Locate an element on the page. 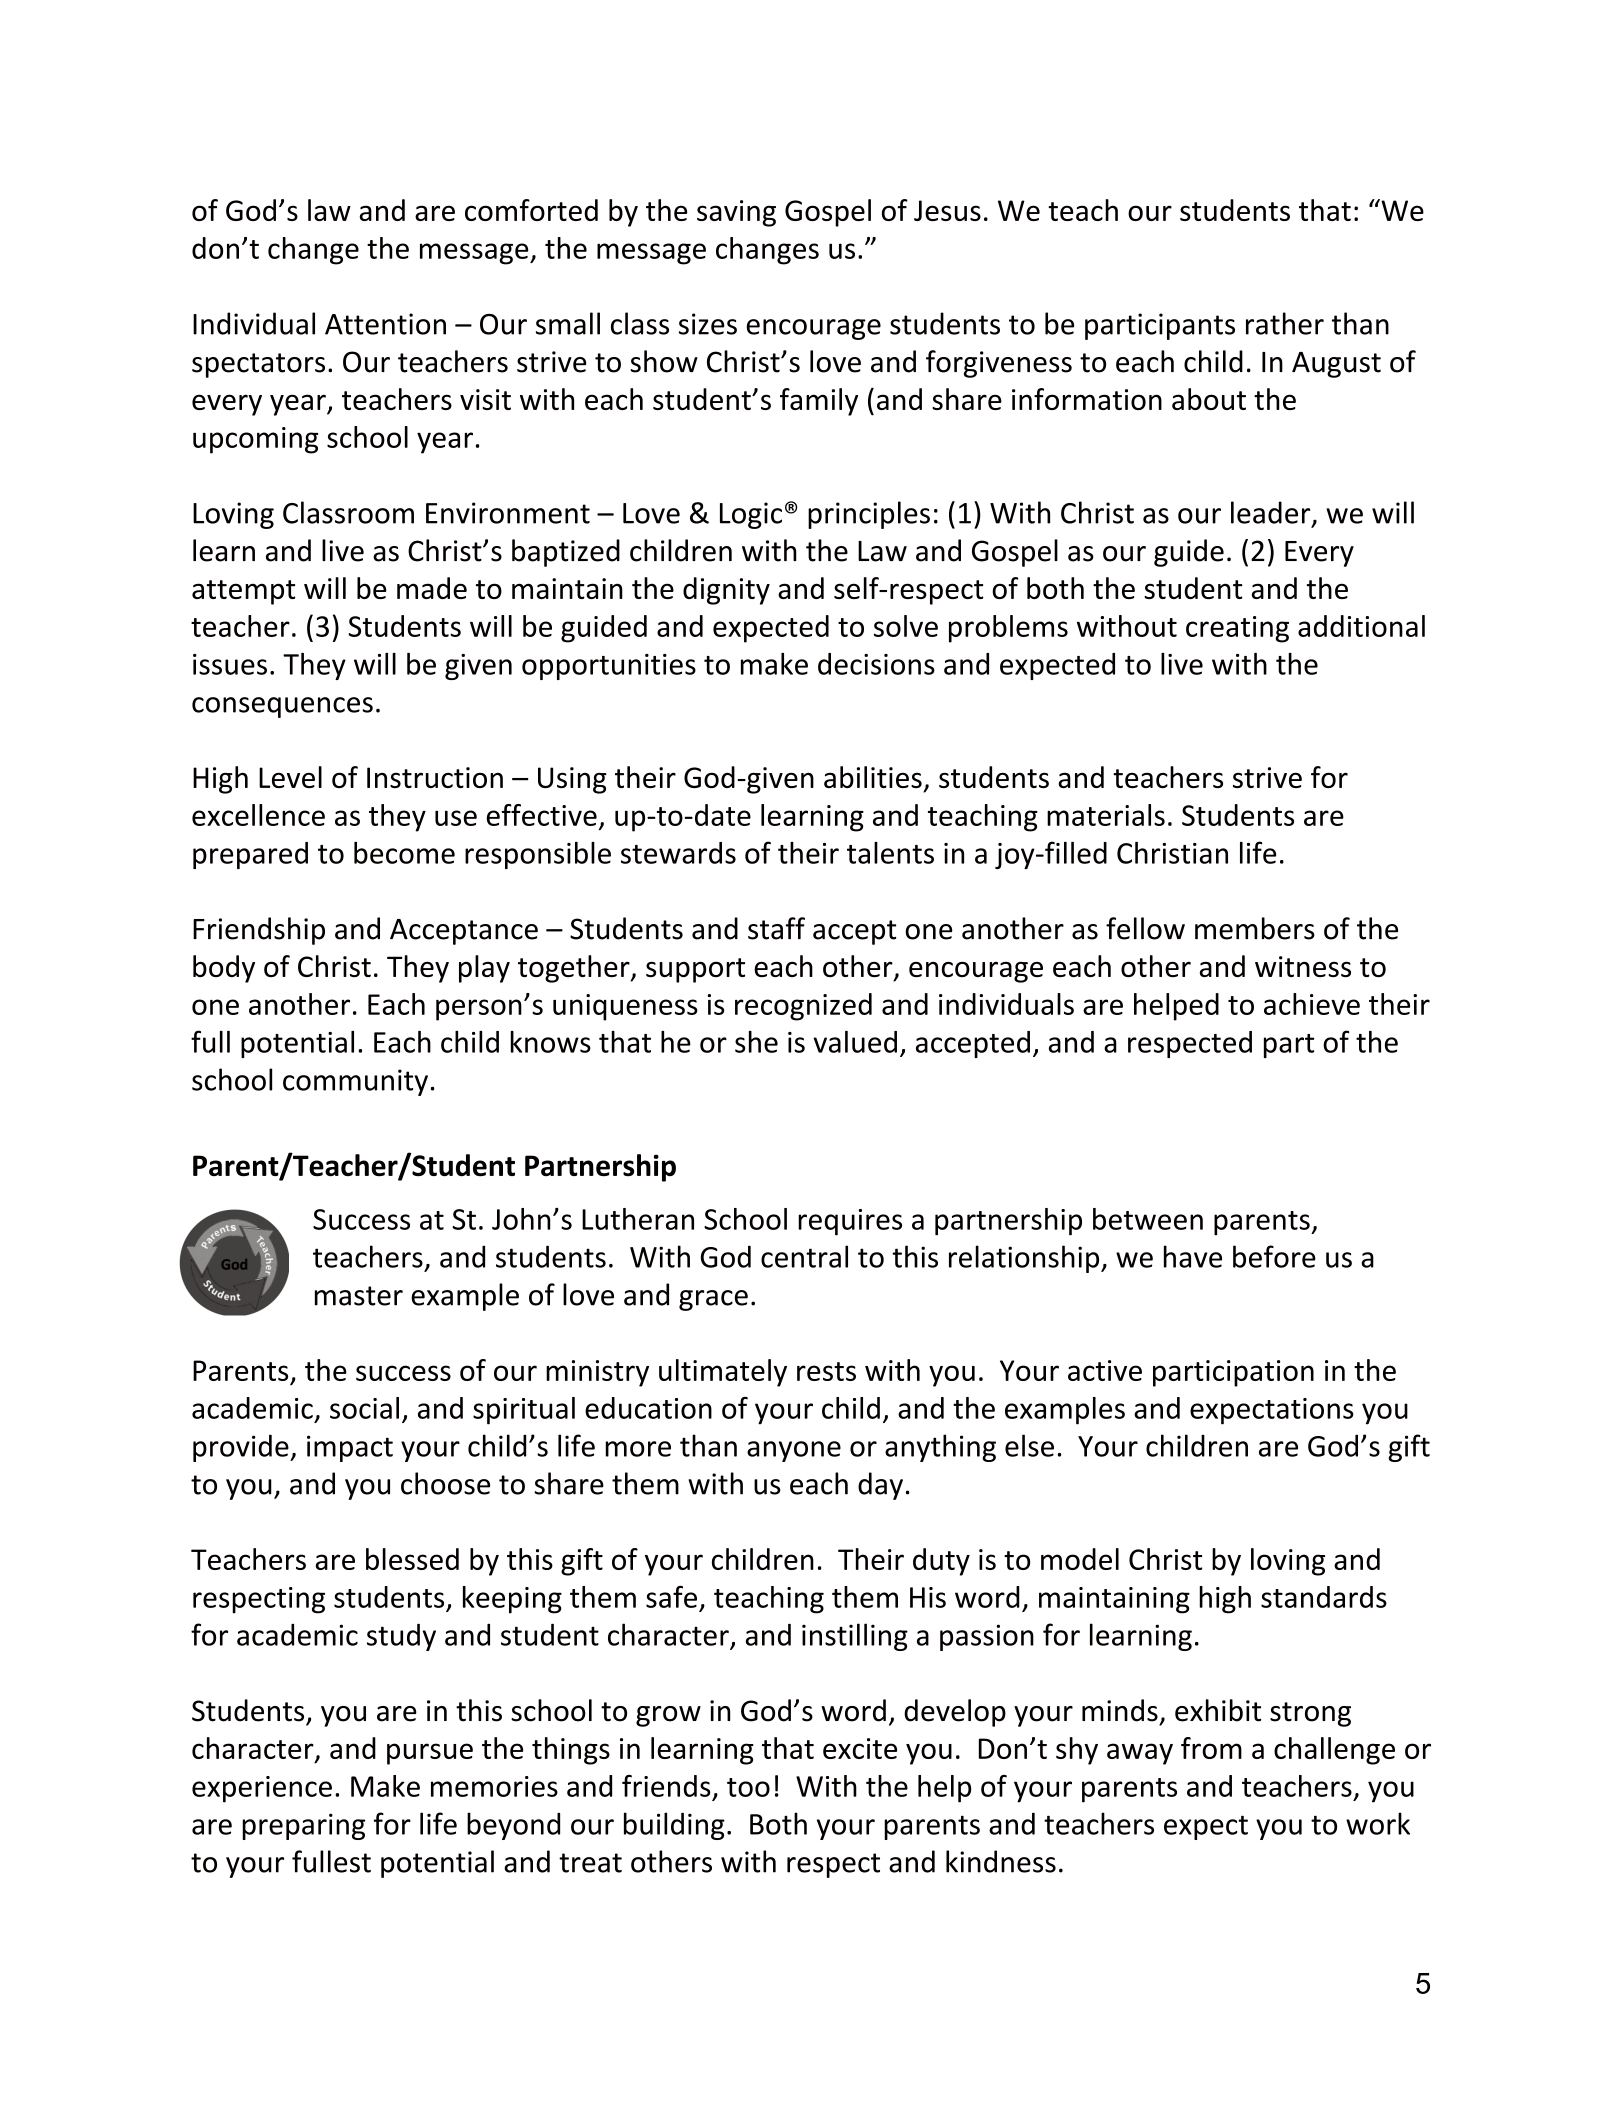  made is located at coordinates (432, 588).
